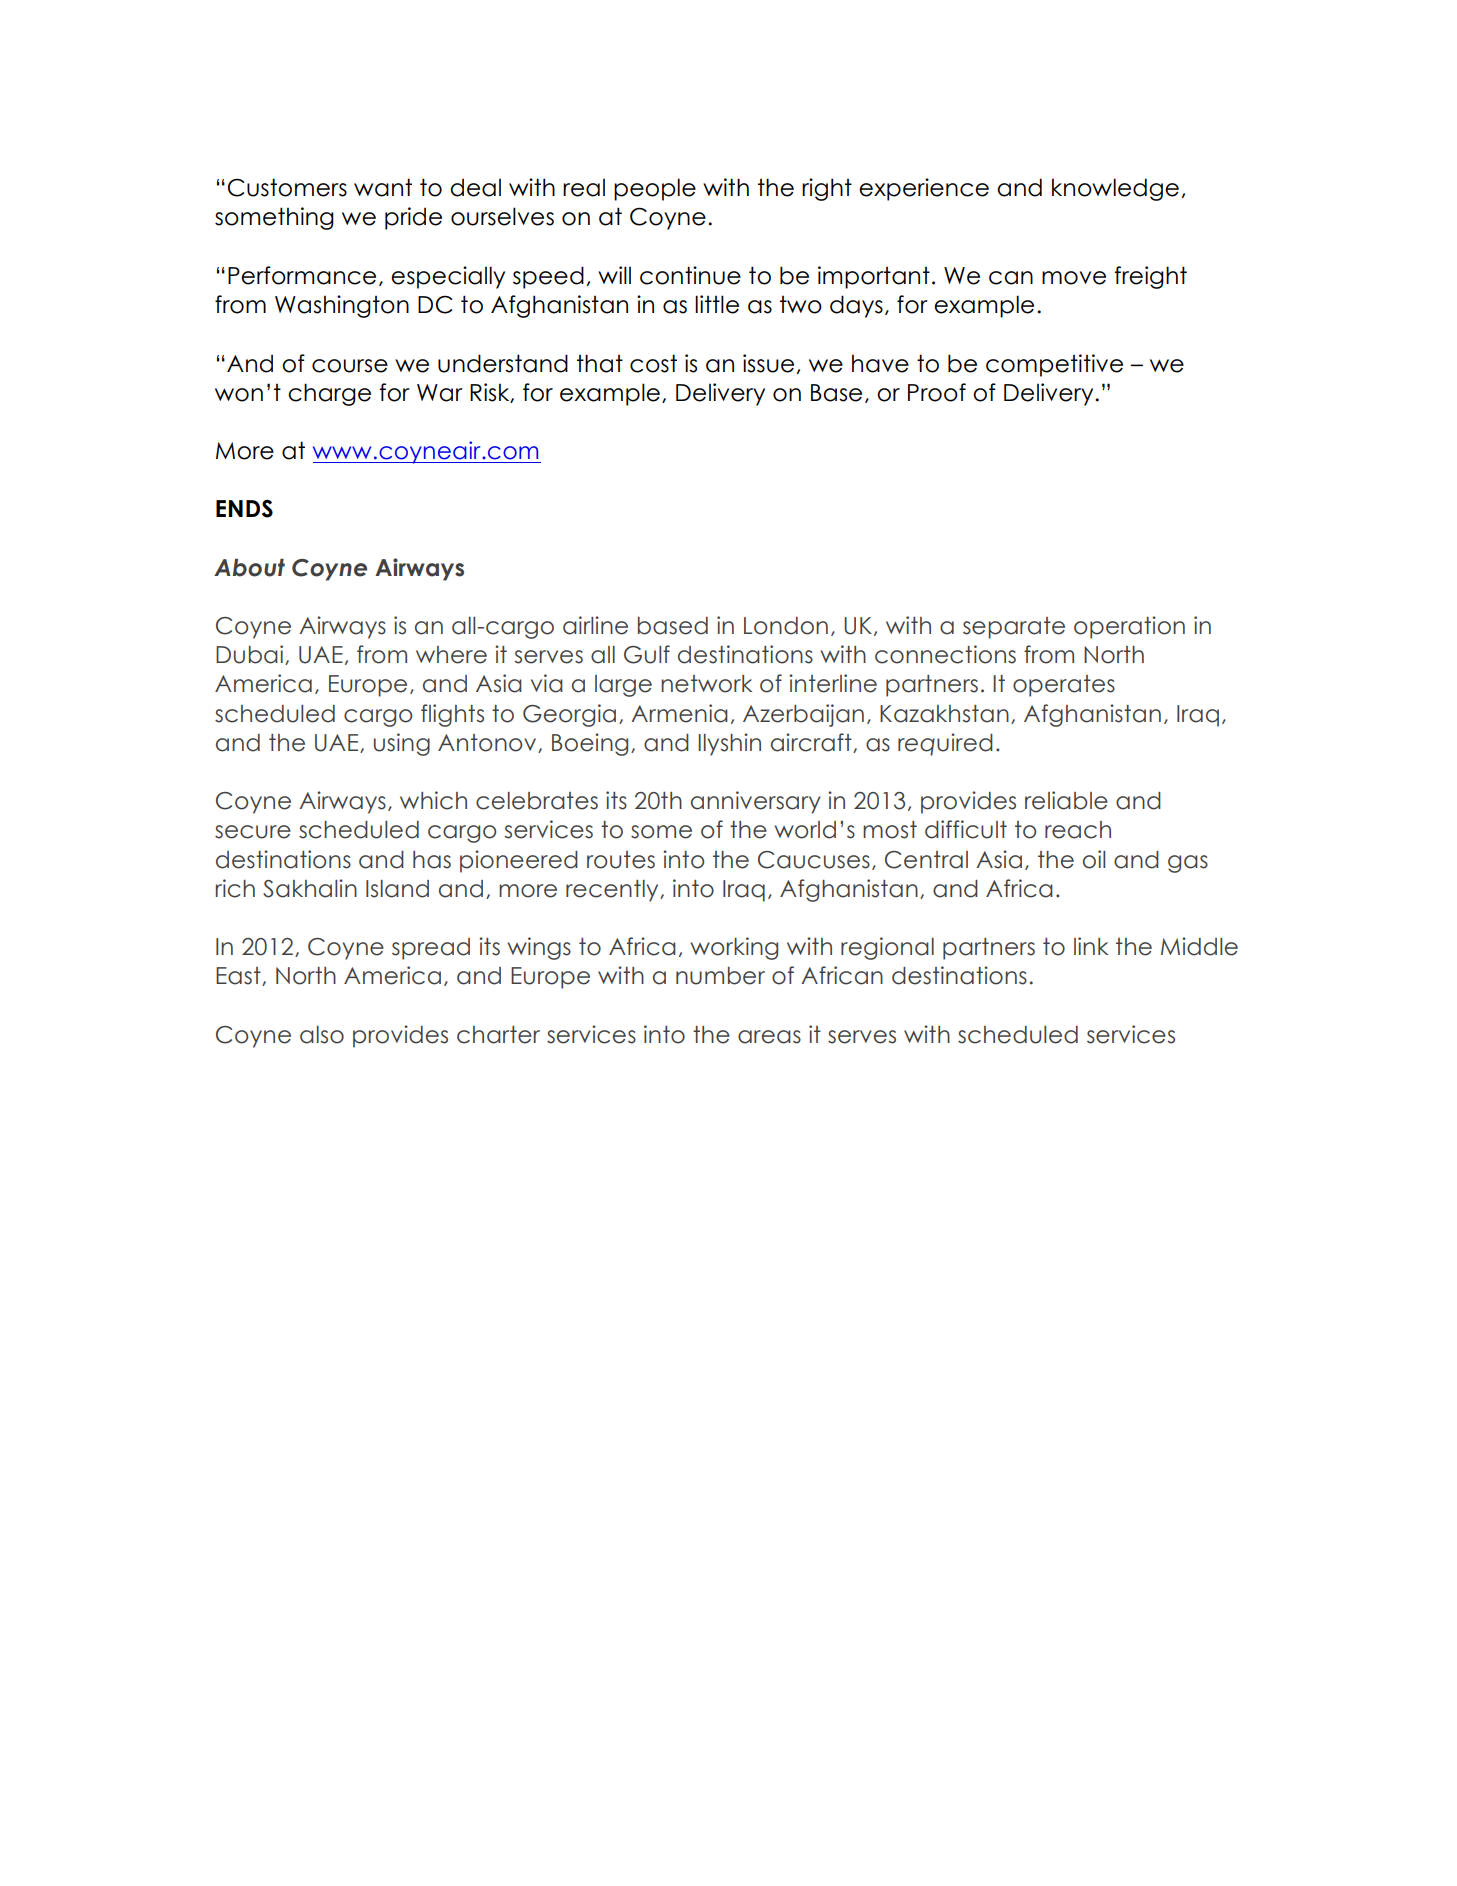 The height and width of the screenshot is (1886, 1457). What do you see at coordinates (322, 1035) in the screenshot?
I see `also` at bounding box center [322, 1035].
